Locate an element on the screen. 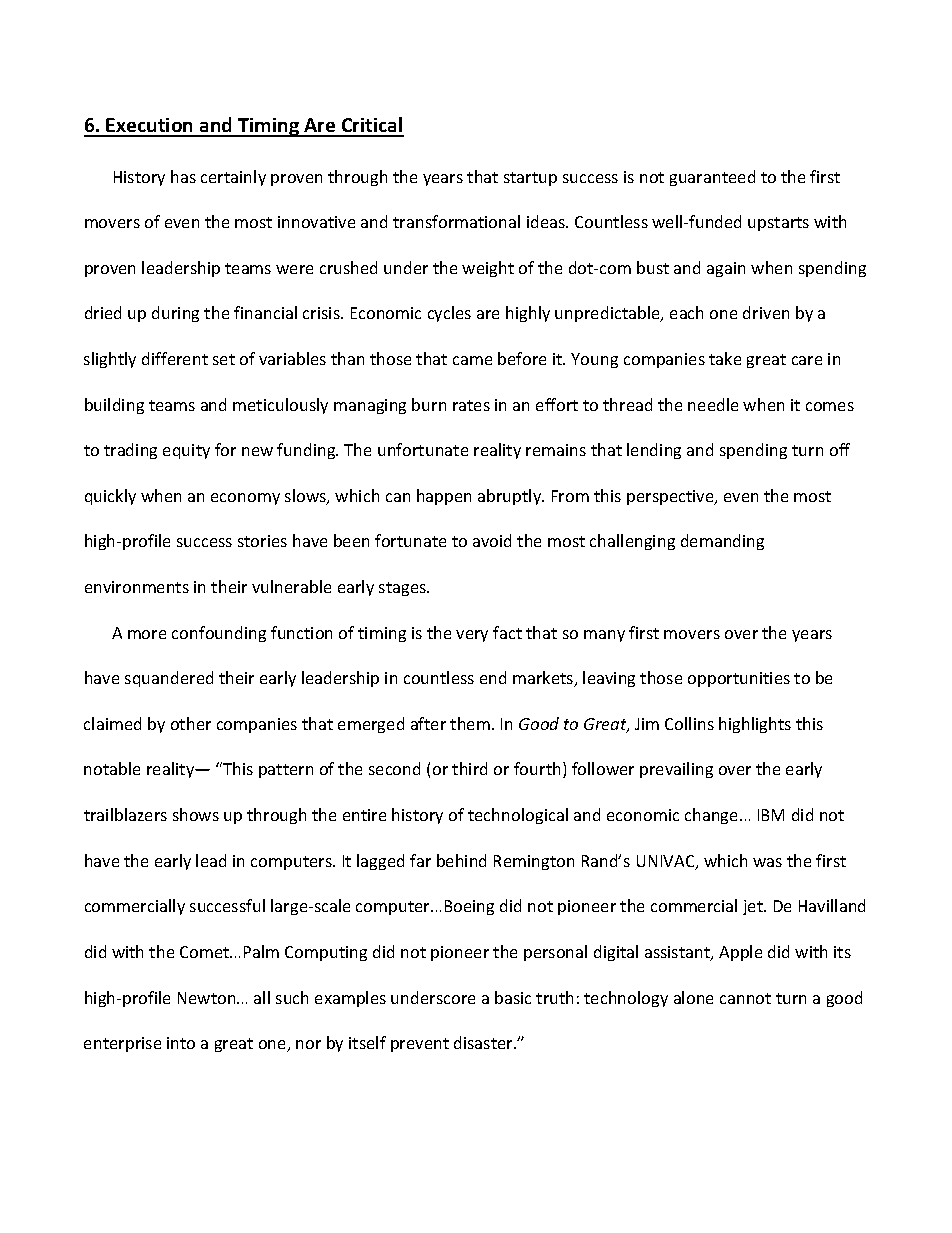  upstarts is located at coordinates (778, 224).
